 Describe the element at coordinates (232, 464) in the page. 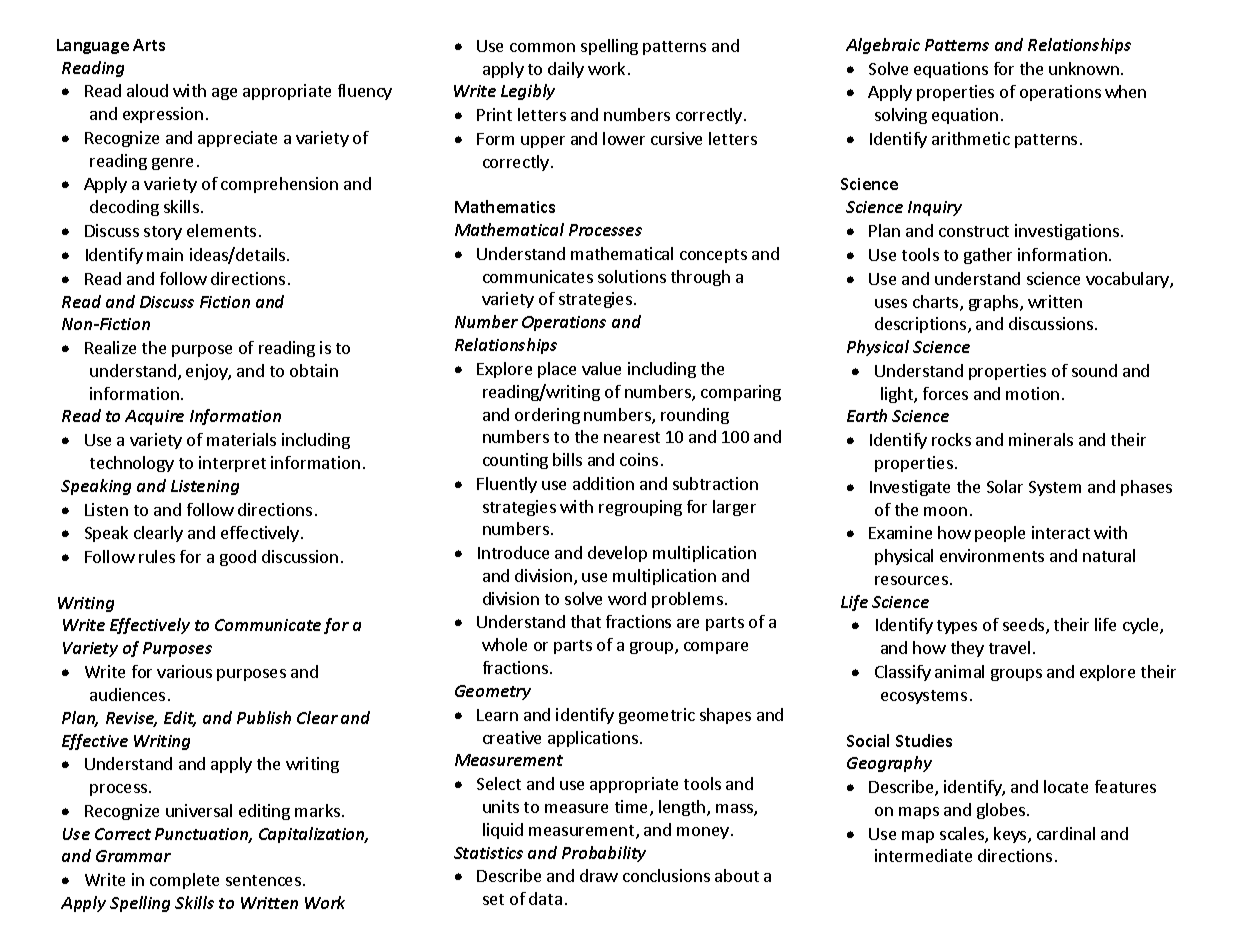

I see `interpret` at that location.
